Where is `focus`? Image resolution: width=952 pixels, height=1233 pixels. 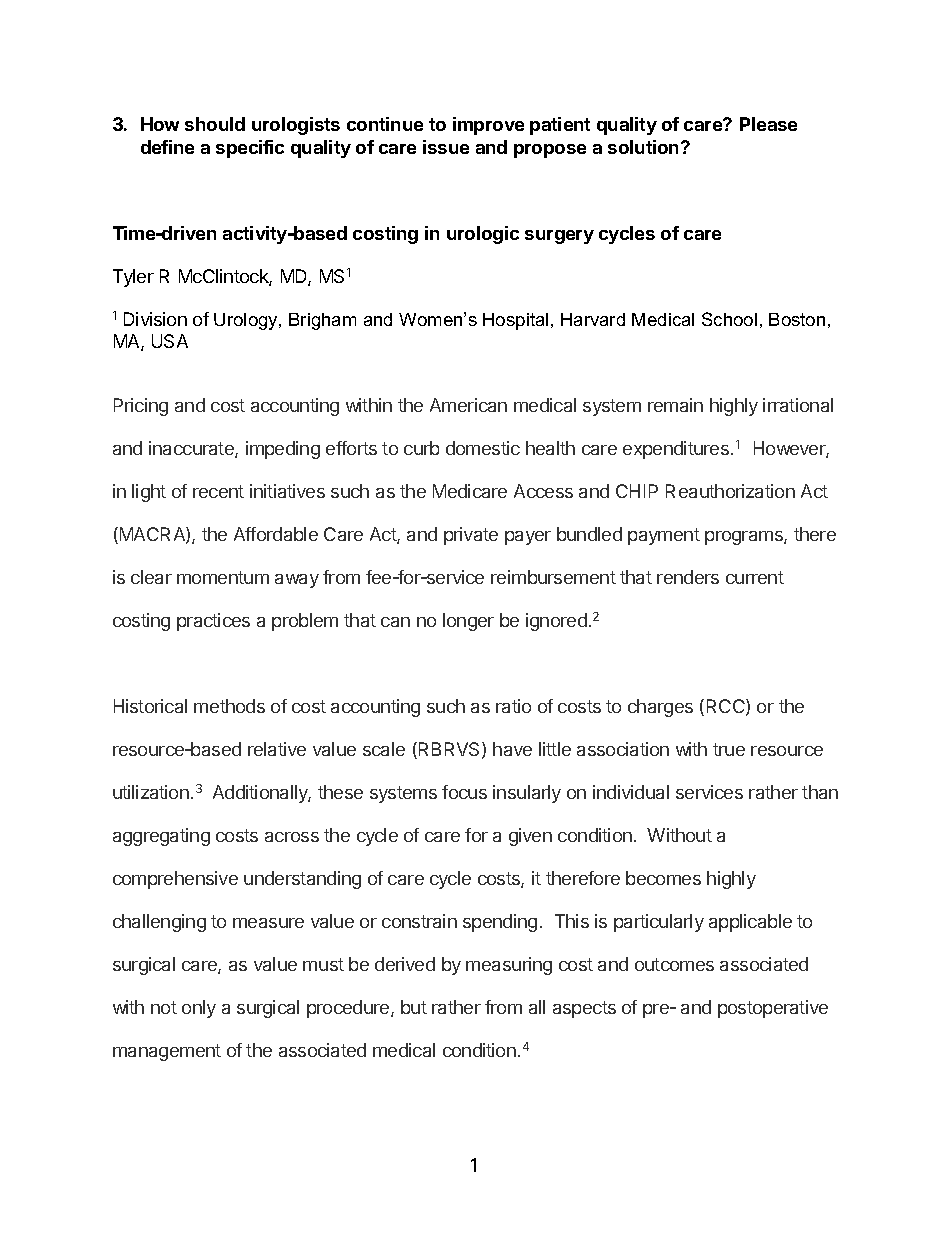 focus is located at coordinates (464, 792).
